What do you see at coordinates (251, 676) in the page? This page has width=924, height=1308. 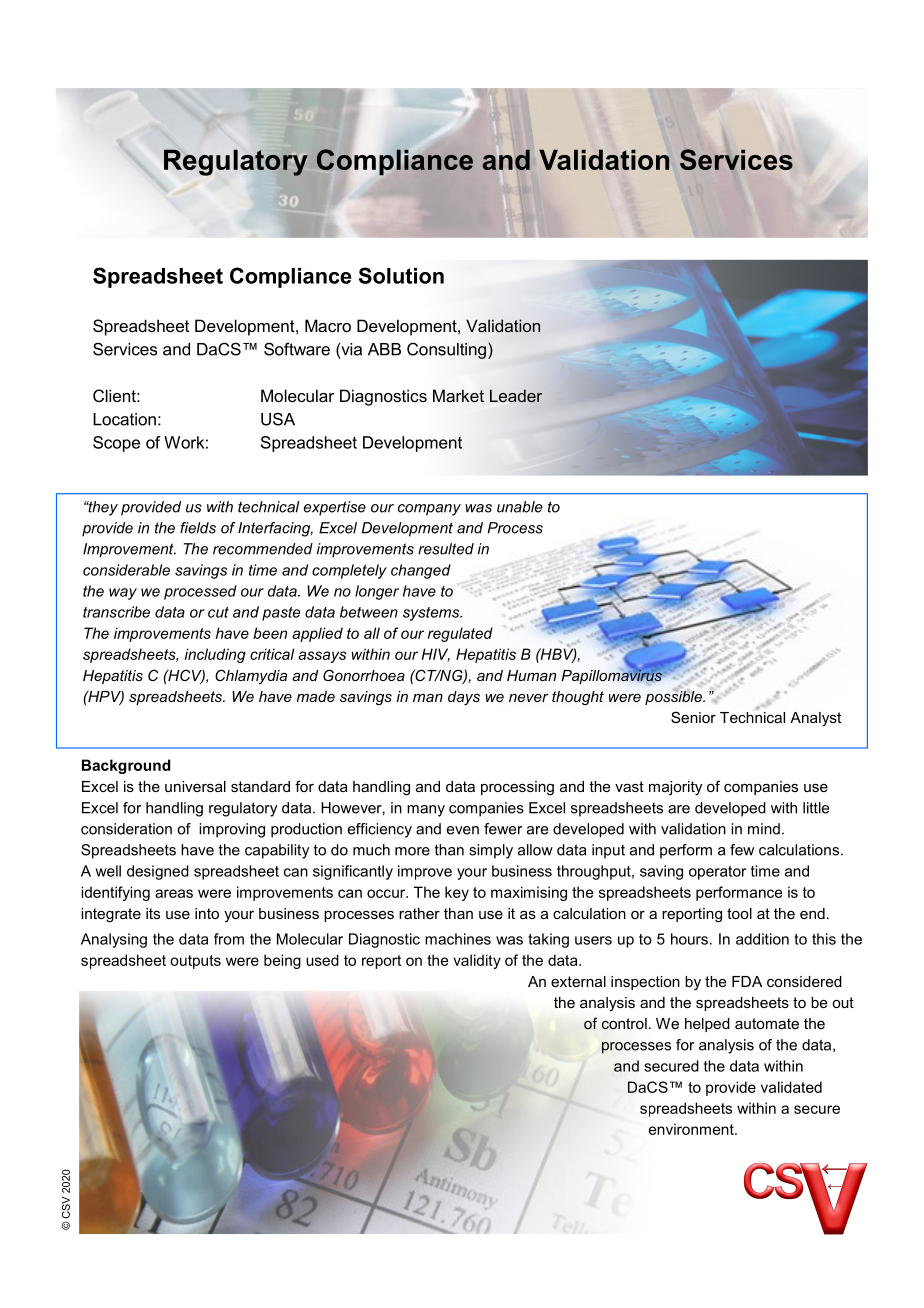 I see `Chlamydia` at bounding box center [251, 676].
